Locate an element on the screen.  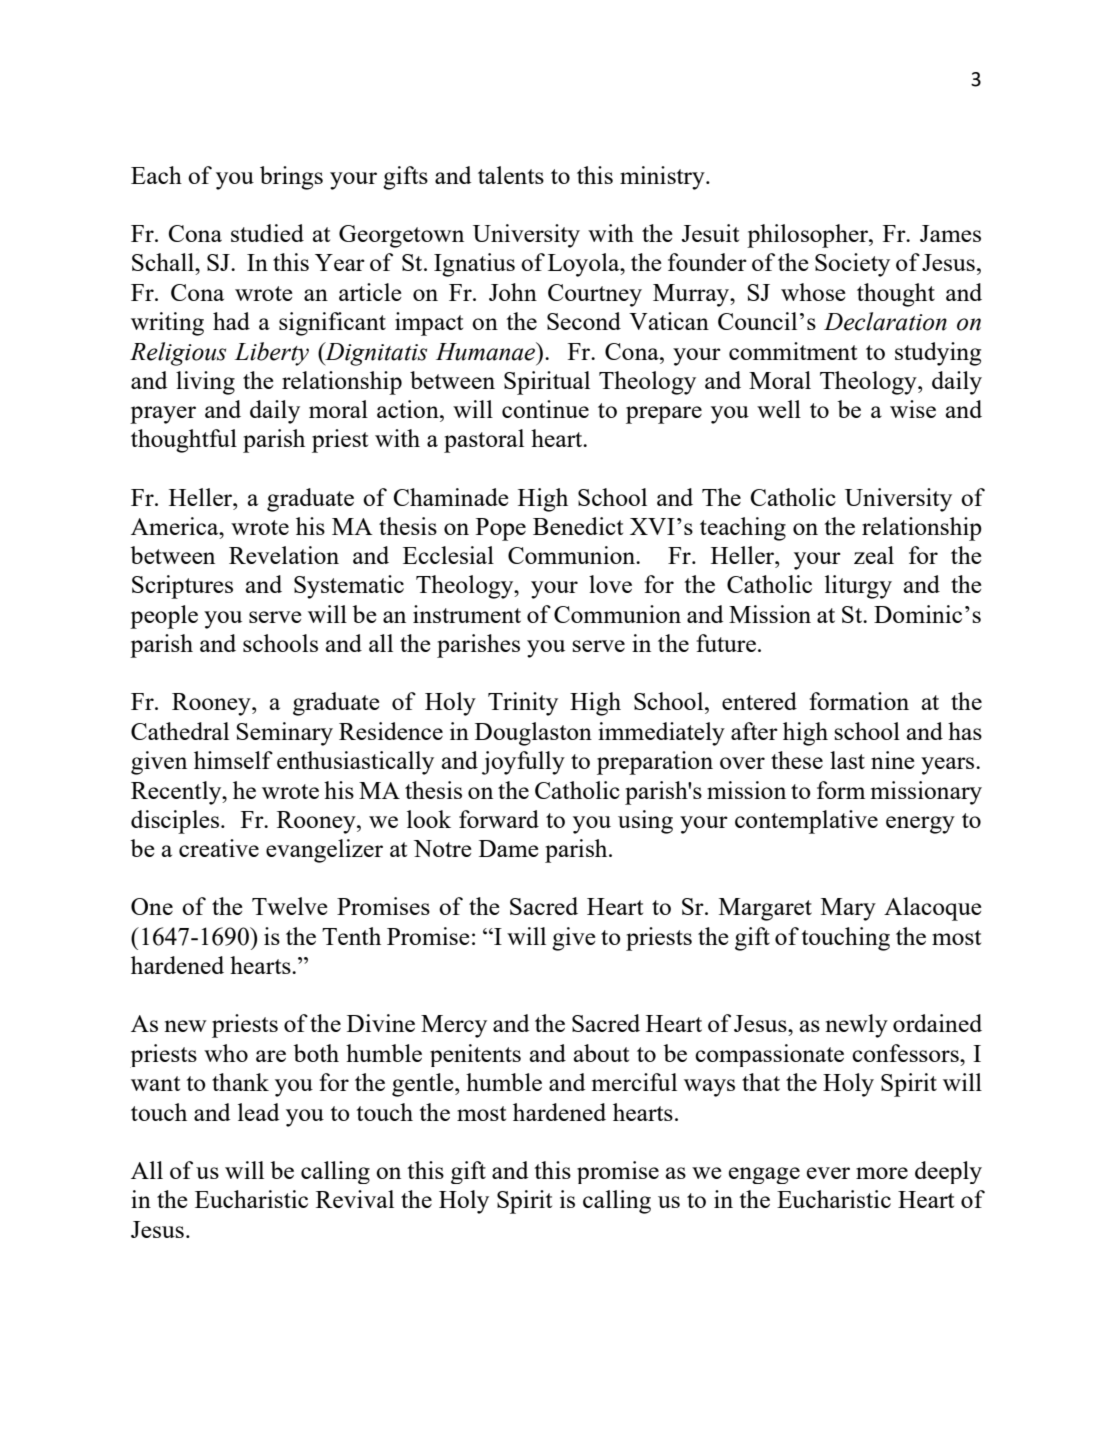
Revelation is located at coordinates (284, 555).
